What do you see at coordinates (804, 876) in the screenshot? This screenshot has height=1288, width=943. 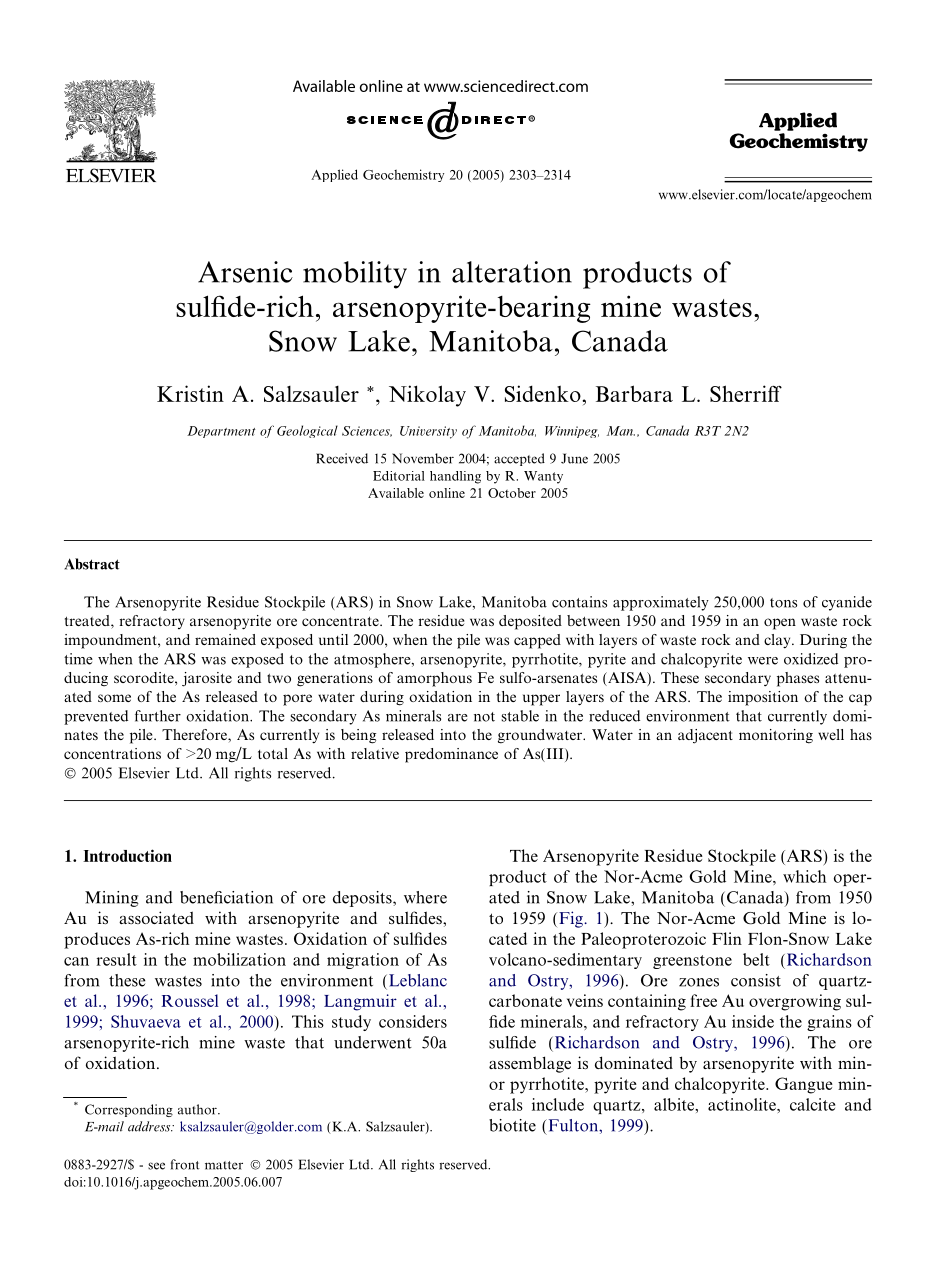 I see `which` at bounding box center [804, 876].
